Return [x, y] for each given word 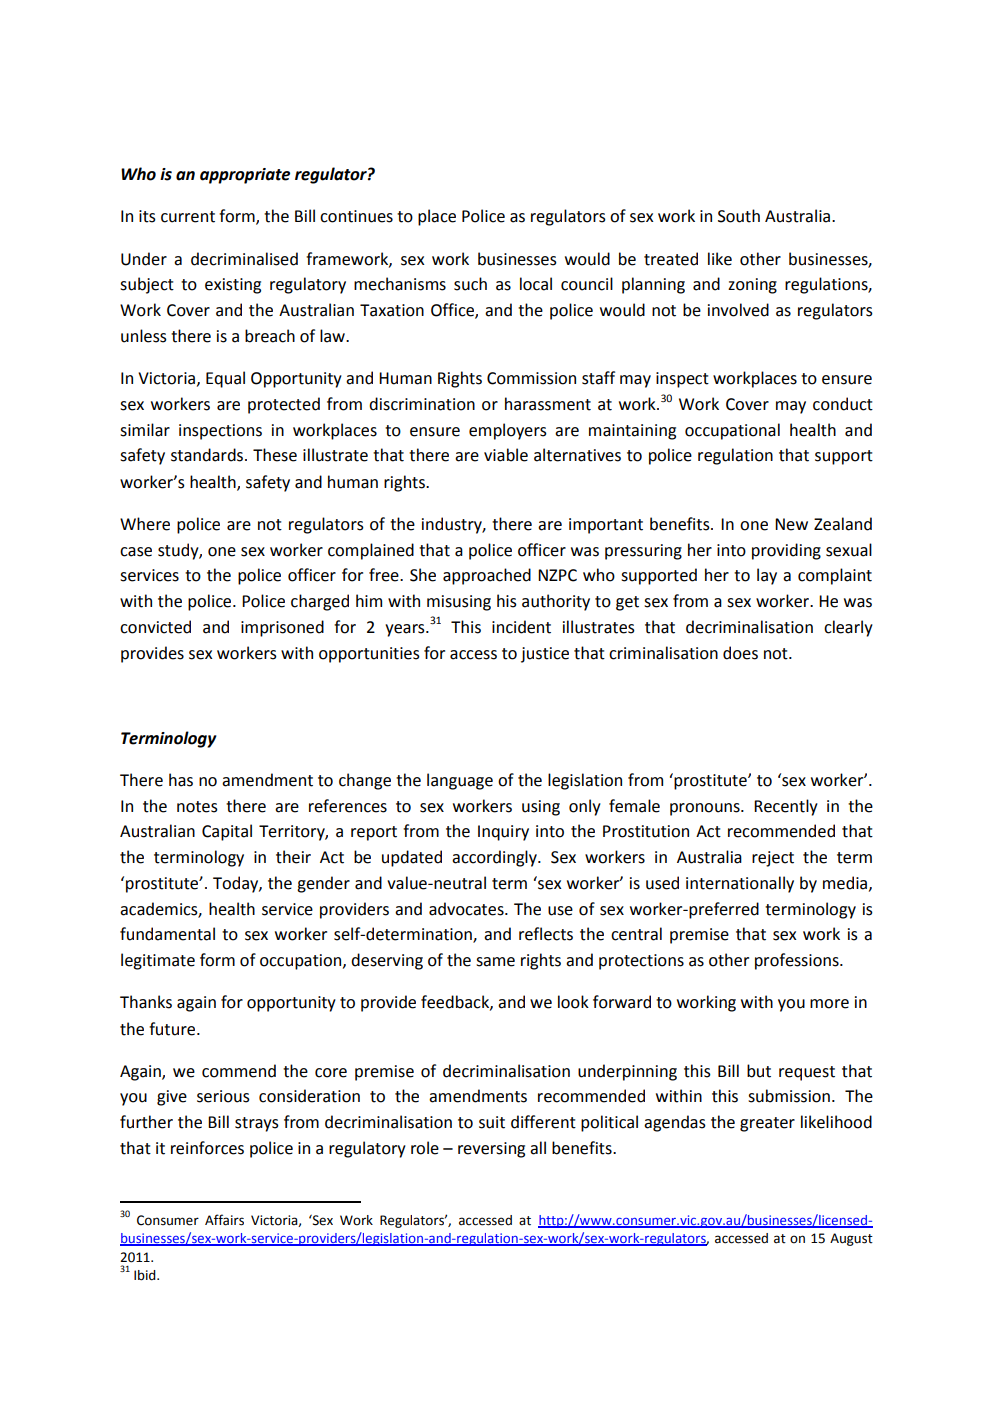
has [181, 780]
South [739, 216]
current [188, 217]
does [740, 653]
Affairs [224, 1220]
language [460, 781]
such [470, 284]
